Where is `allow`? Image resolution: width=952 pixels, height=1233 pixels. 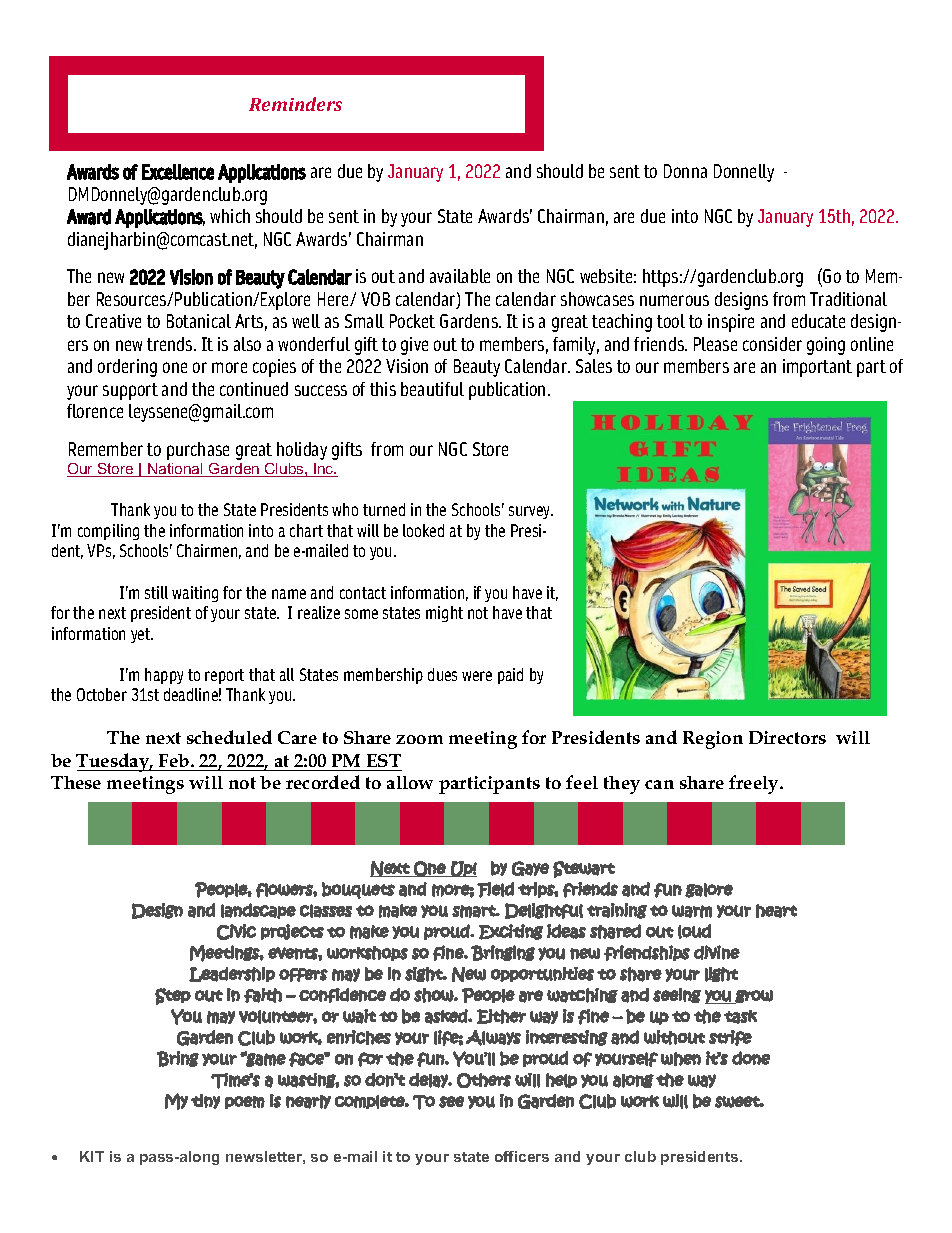 allow is located at coordinates (410, 782).
